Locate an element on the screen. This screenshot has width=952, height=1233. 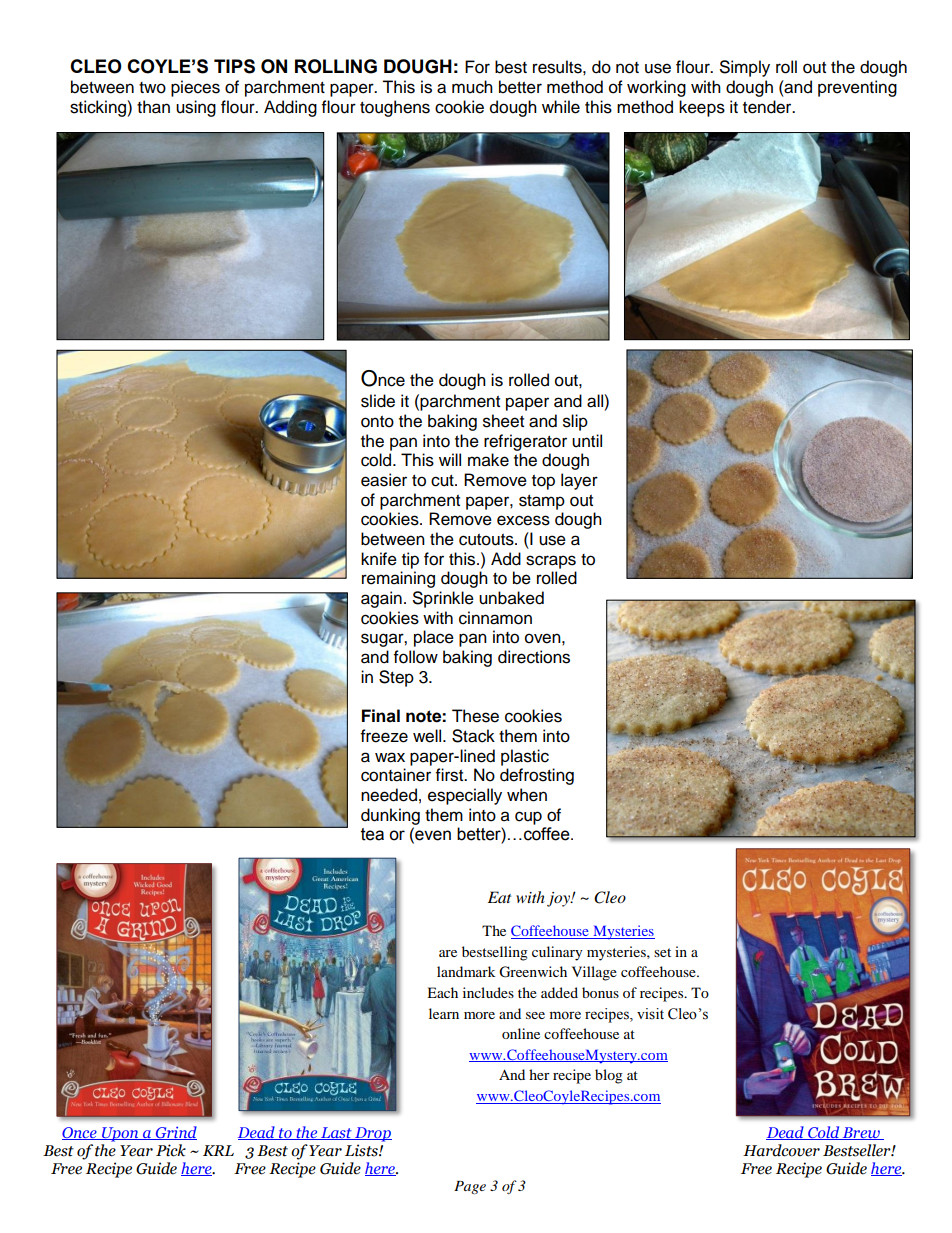
again is located at coordinates (381, 599).
